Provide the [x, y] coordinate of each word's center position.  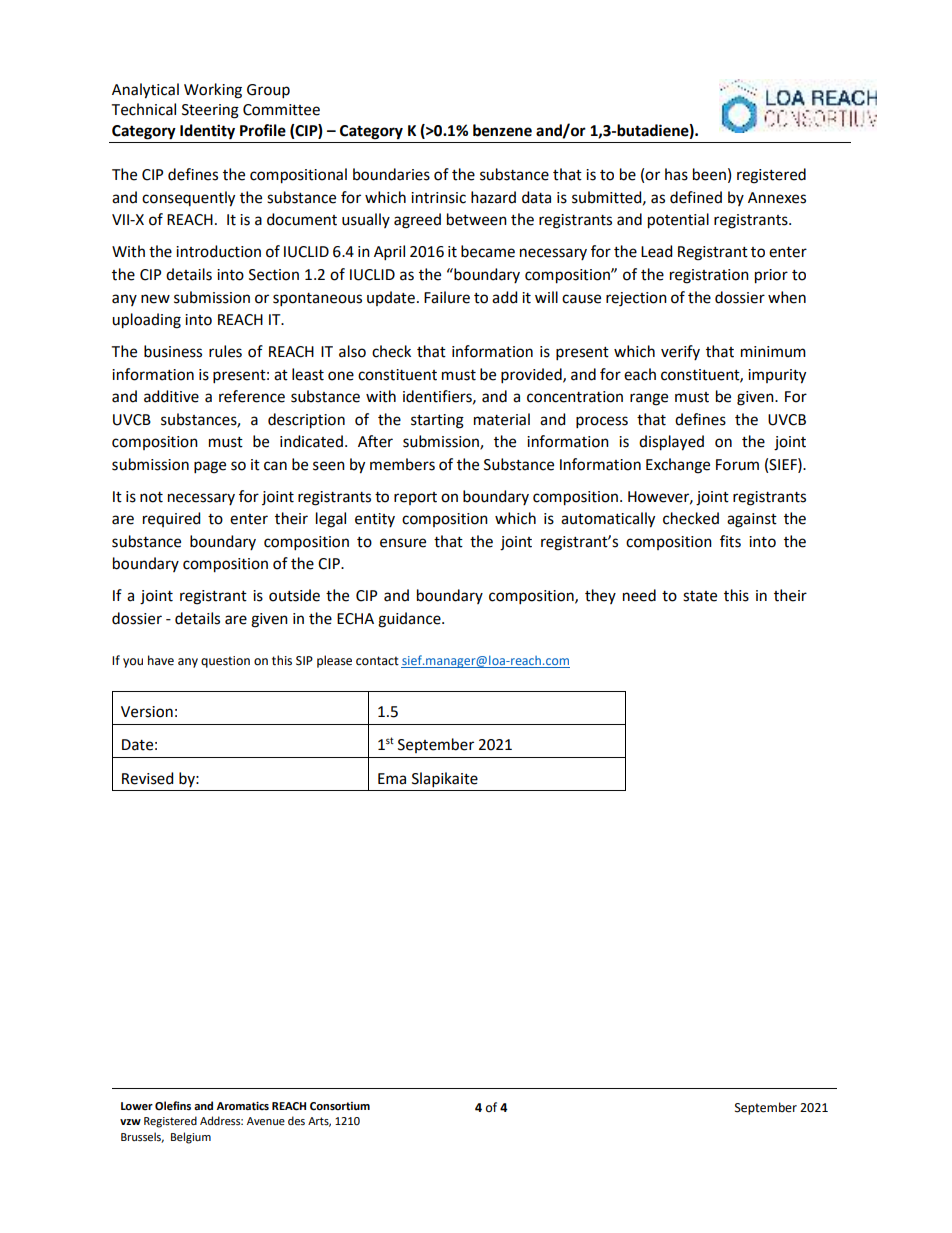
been [709, 174]
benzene [502, 130]
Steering [210, 111]
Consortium [340, 1106]
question [225, 662]
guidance [410, 620]
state [700, 596]
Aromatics [242, 1106]
